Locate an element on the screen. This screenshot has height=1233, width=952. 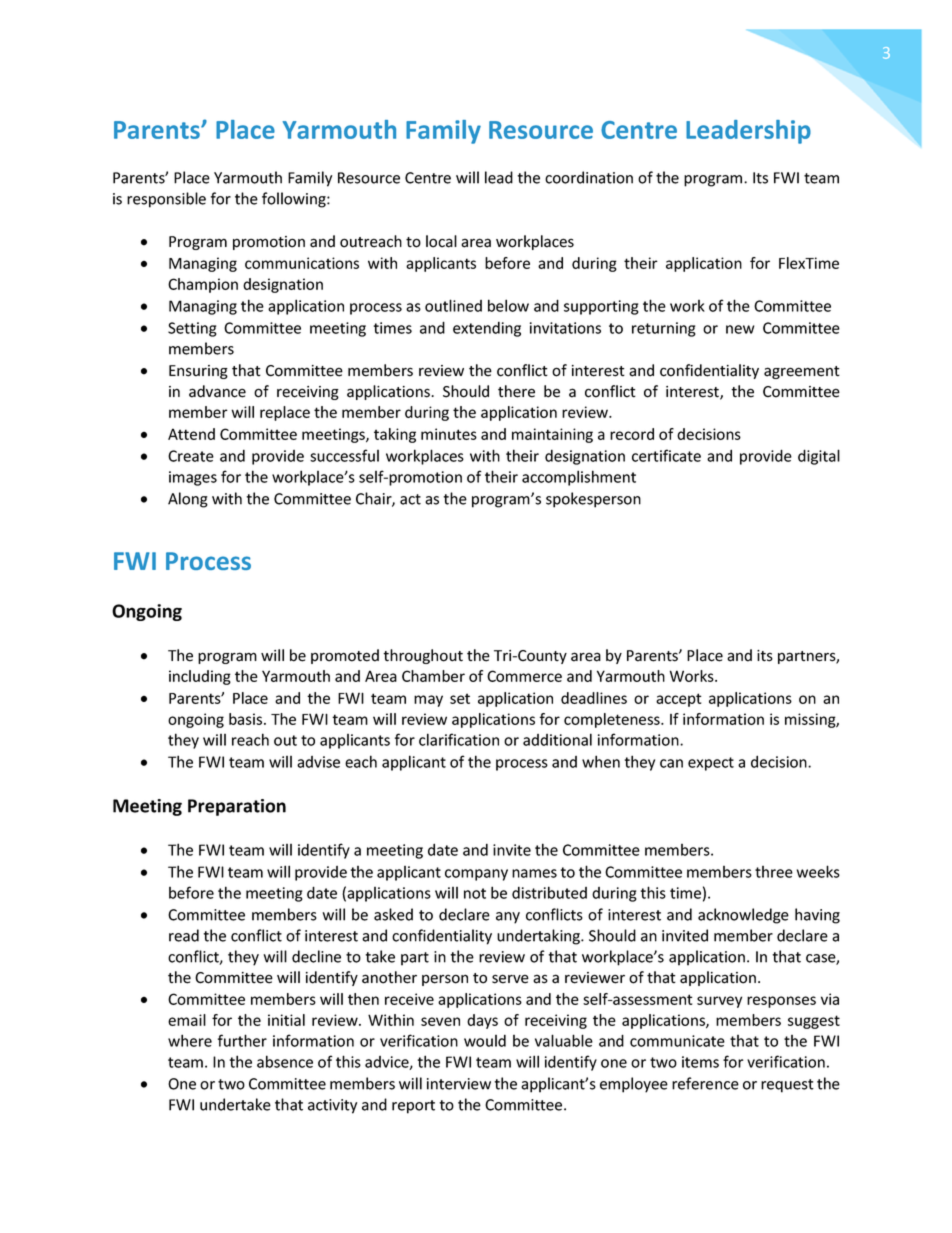
expect is located at coordinates (711, 764).
